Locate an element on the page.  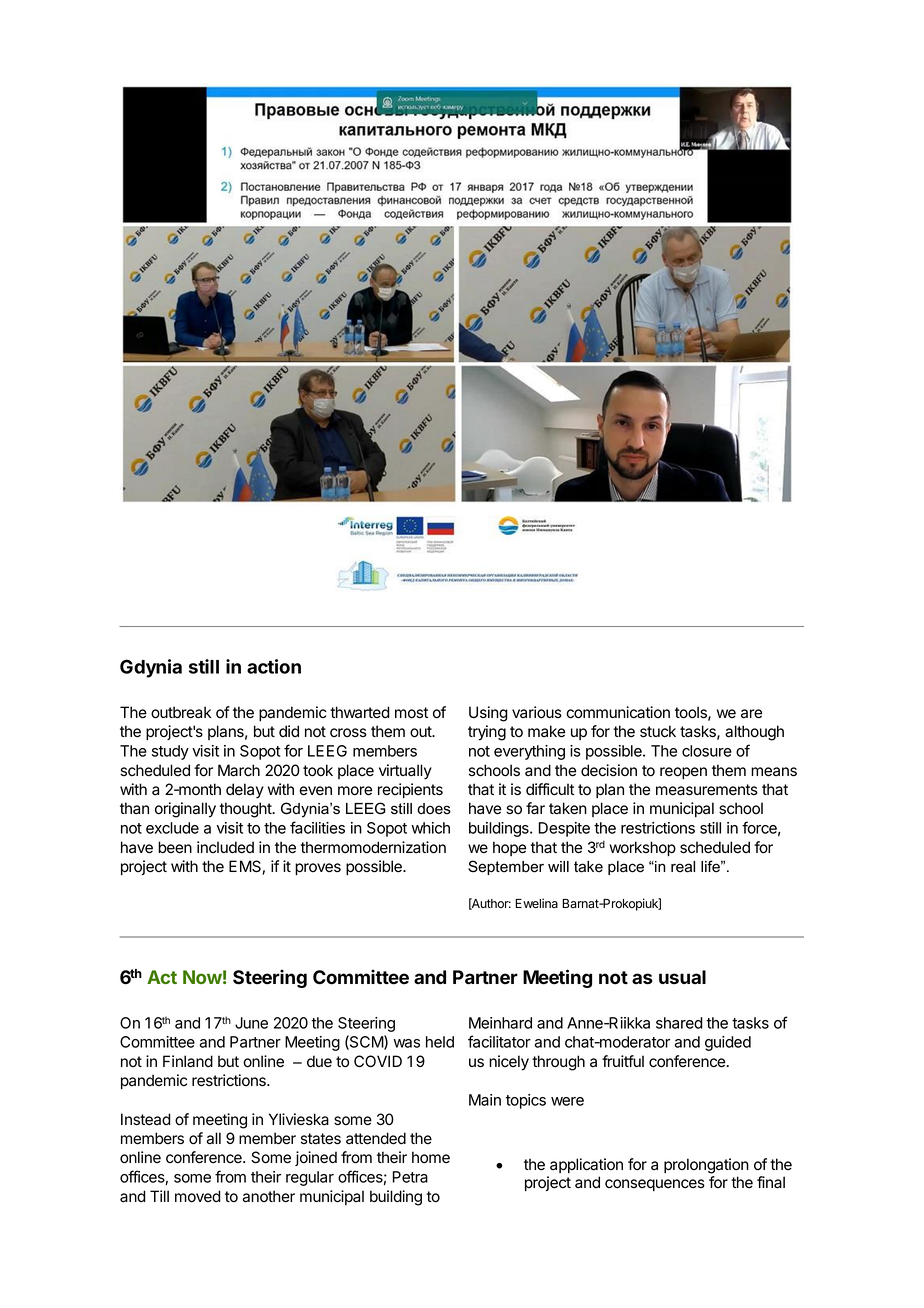
moved is located at coordinates (198, 1196).
